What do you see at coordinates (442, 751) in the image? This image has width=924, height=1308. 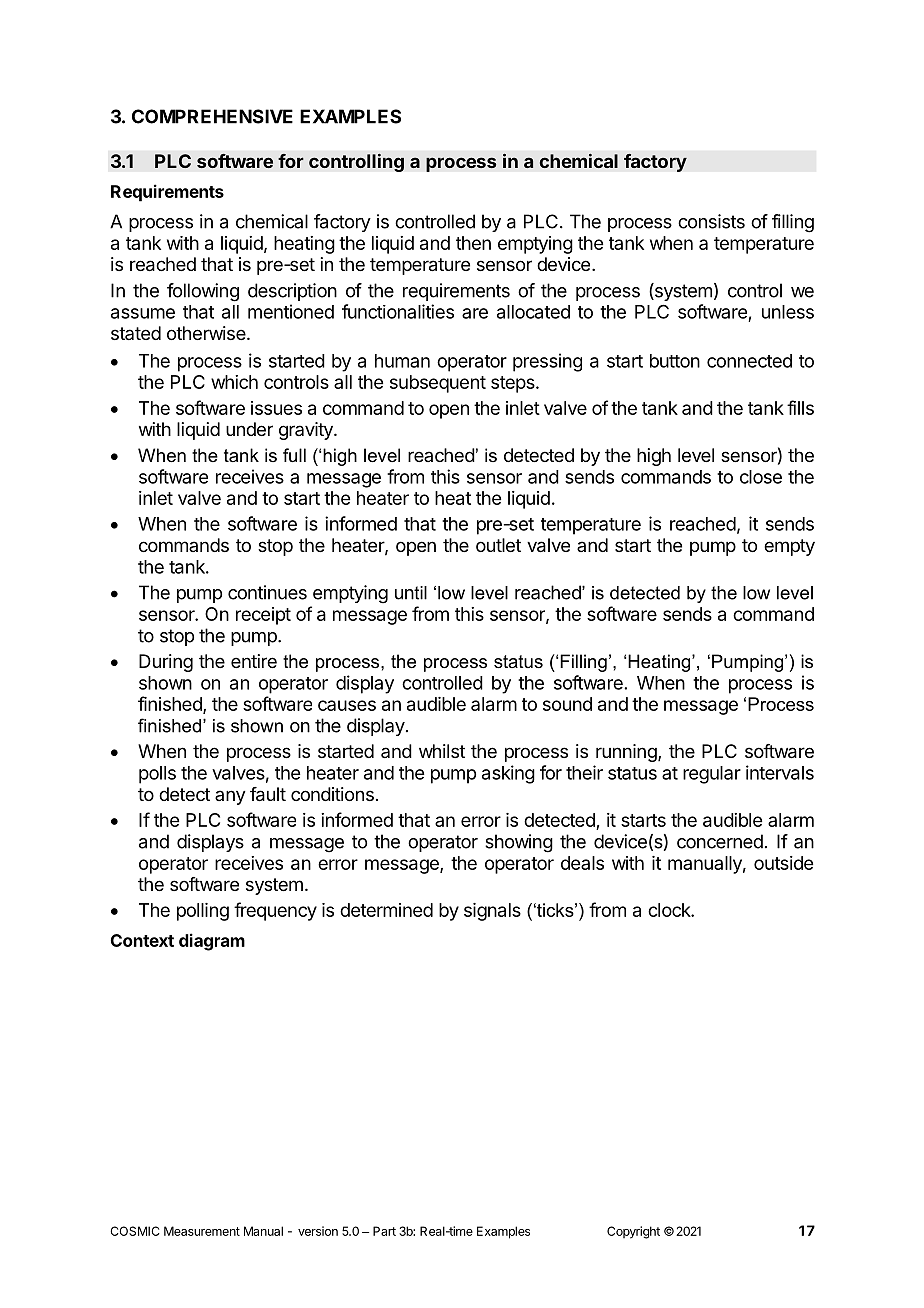 I see `whilst` at bounding box center [442, 751].
